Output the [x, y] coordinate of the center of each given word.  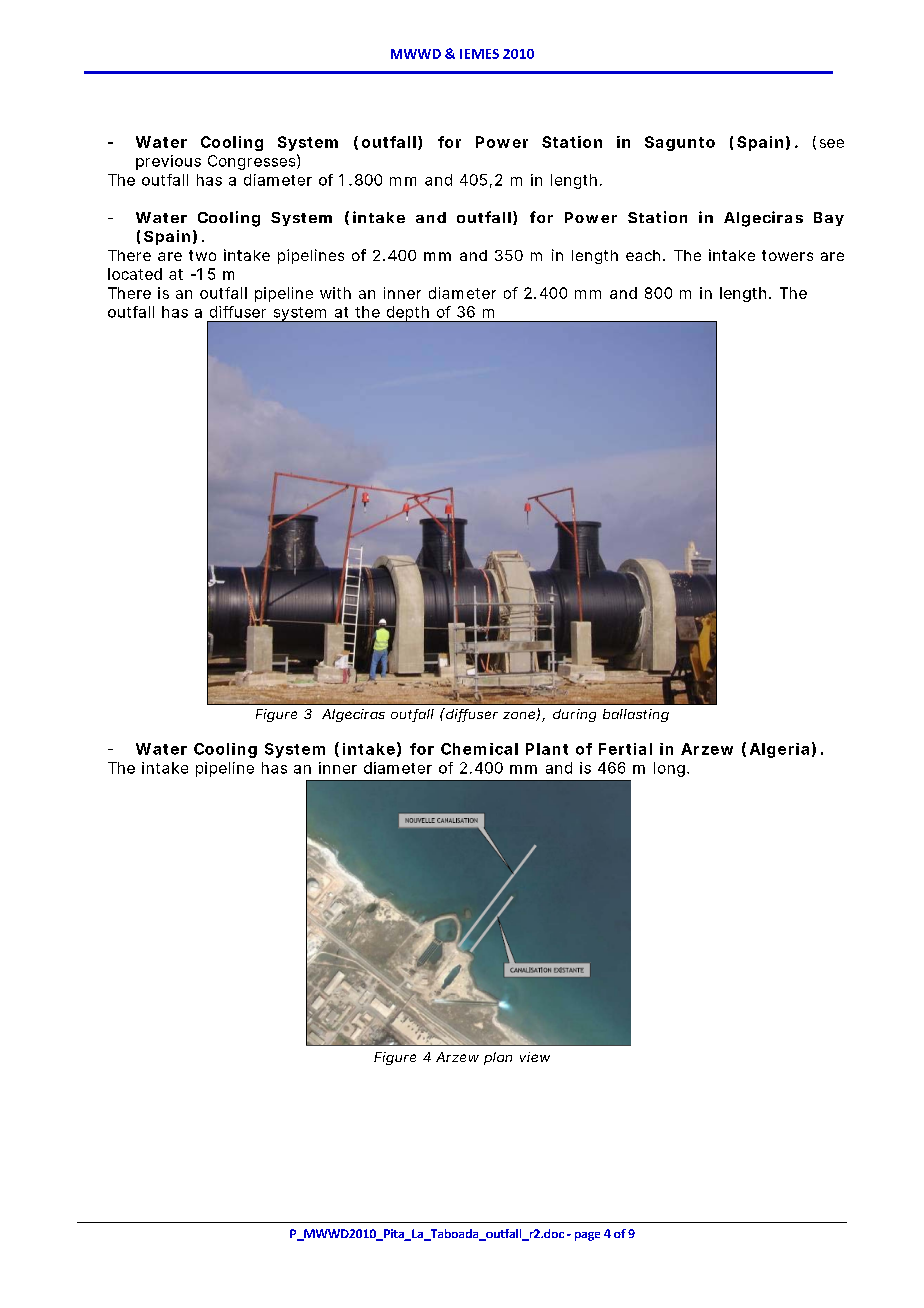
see [832, 143]
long [669, 769]
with [335, 293]
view [535, 1057]
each [643, 255]
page [587, 1236]
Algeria [779, 750]
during [574, 715]
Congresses [253, 162]
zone [520, 716]
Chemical [479, 749]
